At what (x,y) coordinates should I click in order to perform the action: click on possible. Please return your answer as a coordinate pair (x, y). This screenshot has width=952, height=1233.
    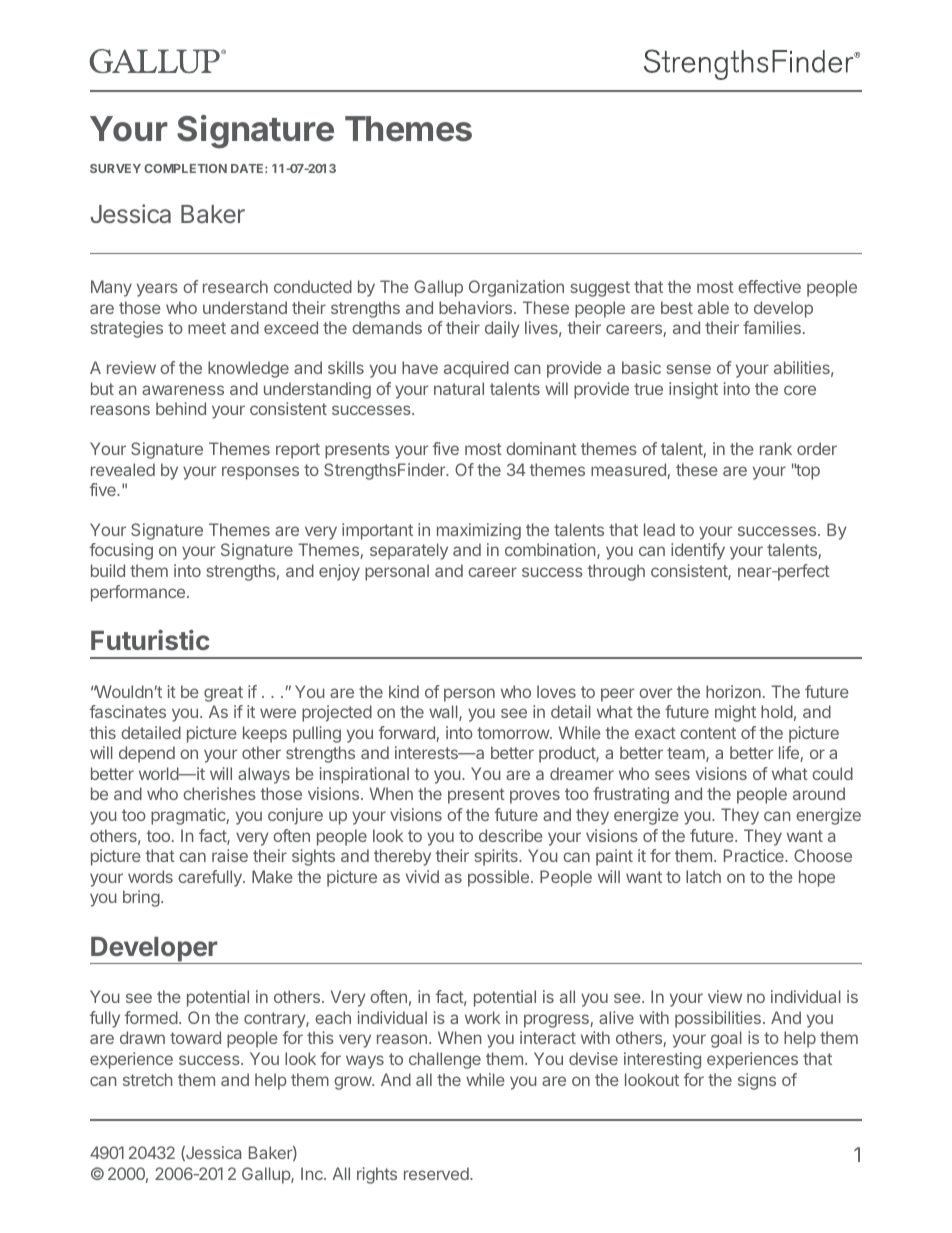
    Looking at the image, I should click on (498, 878).
